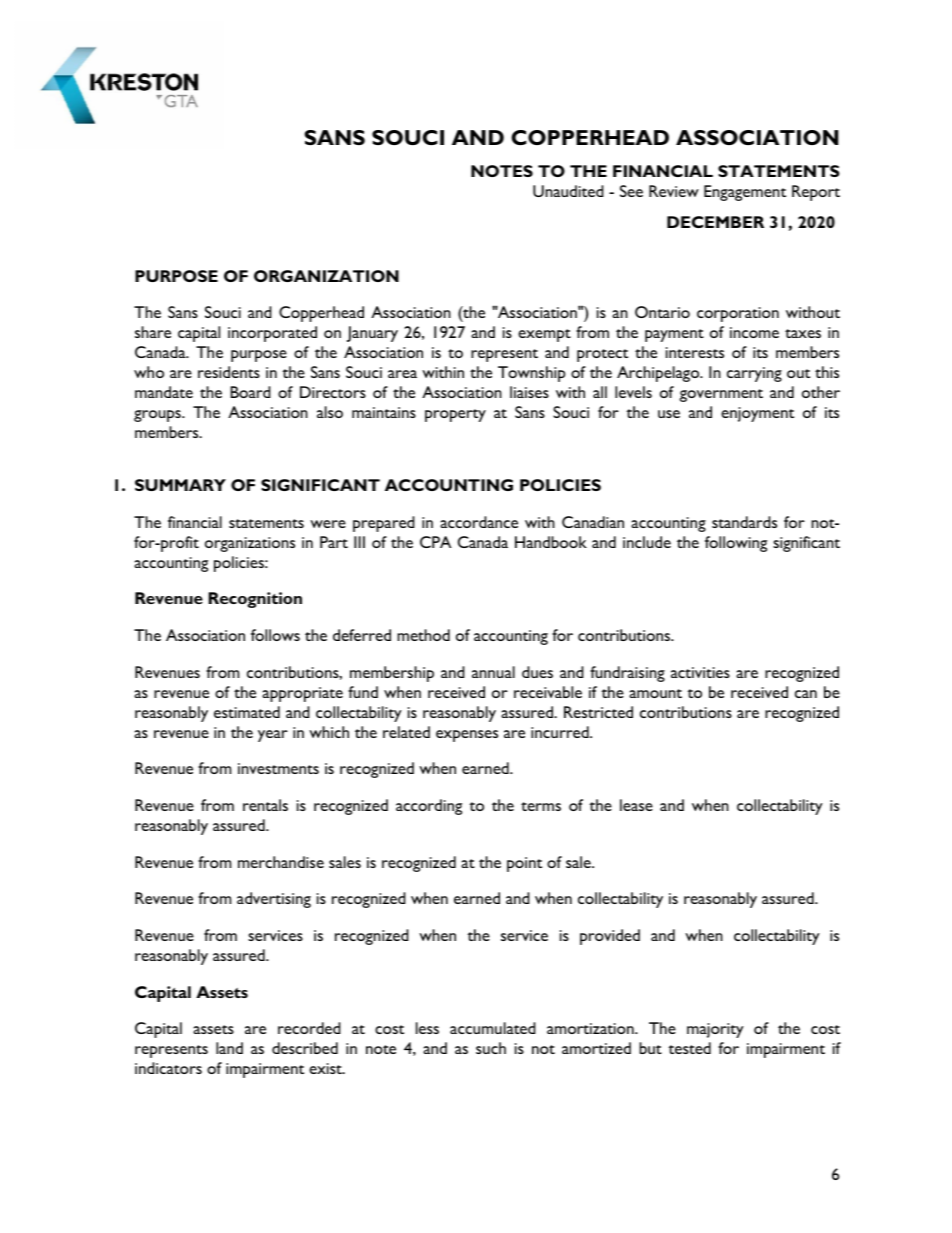  What do you see at coordinates (275, 635) in the image?
I see `follows` at bounding box center [275, 635].
